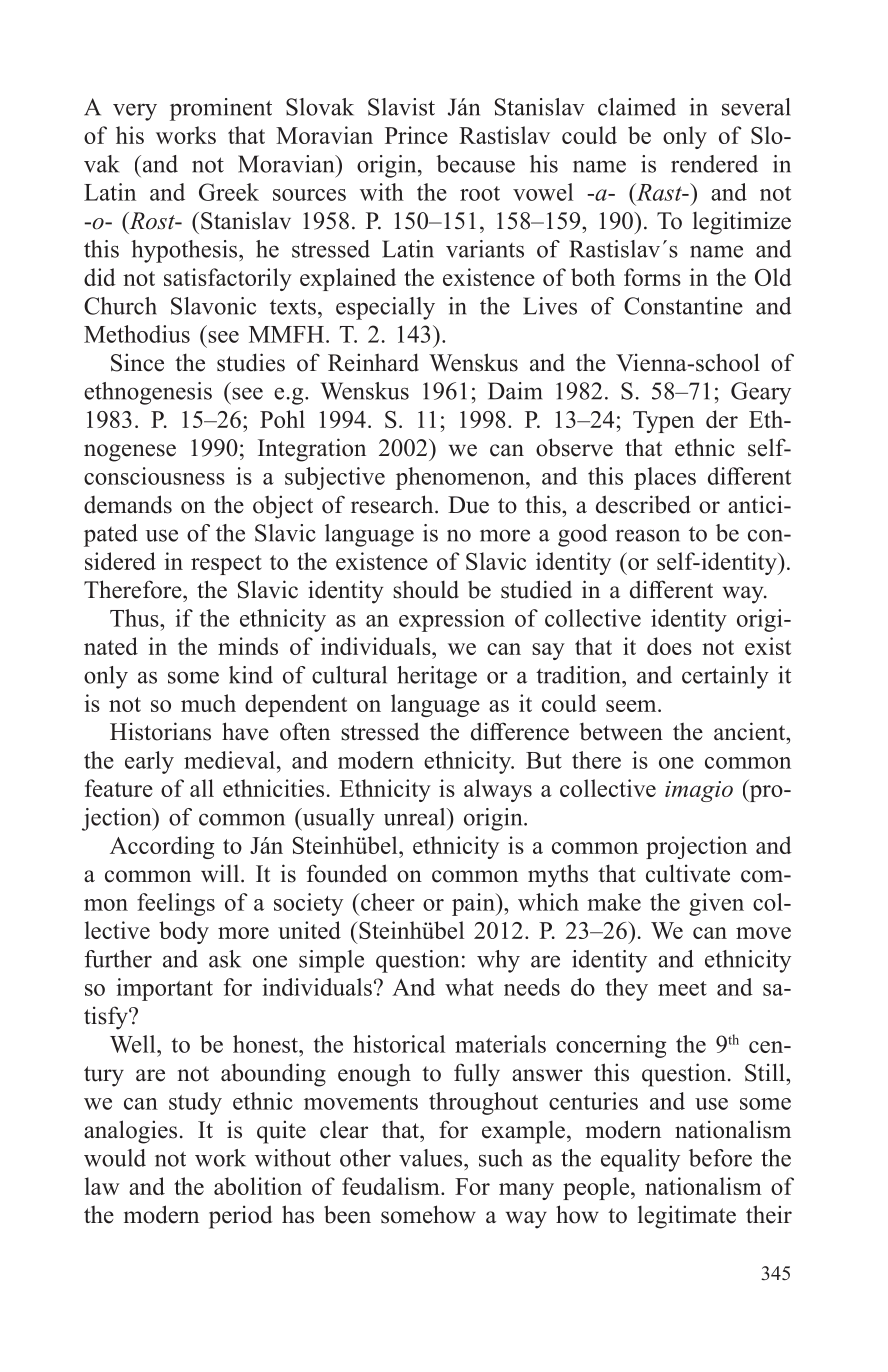 This screenshot has width=888, height=1372. Describe the element at coordinates (716, 904) in the screenshot. I see `given` at that location.
